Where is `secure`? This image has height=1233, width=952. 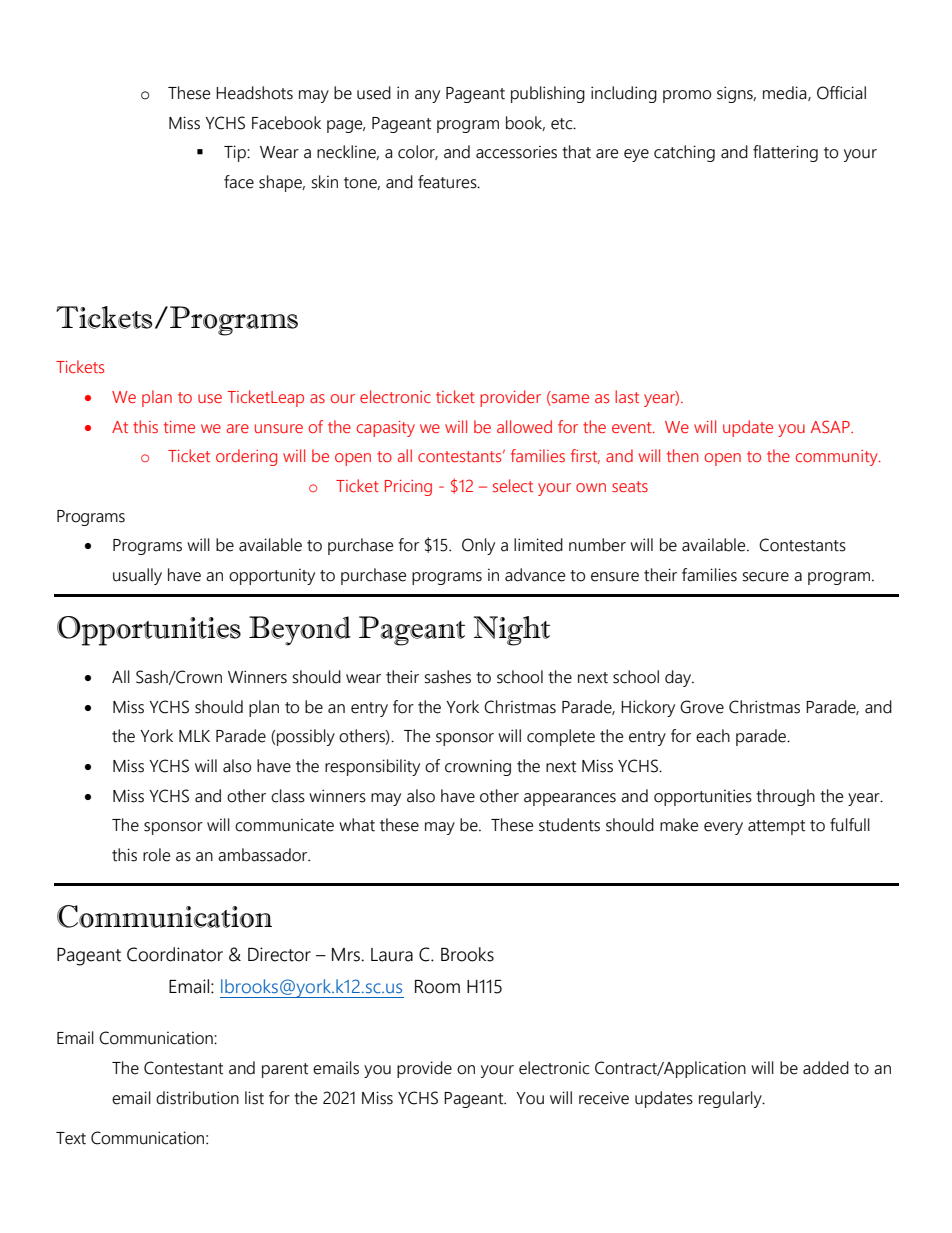
secure is located at coordinates (766, 577).
